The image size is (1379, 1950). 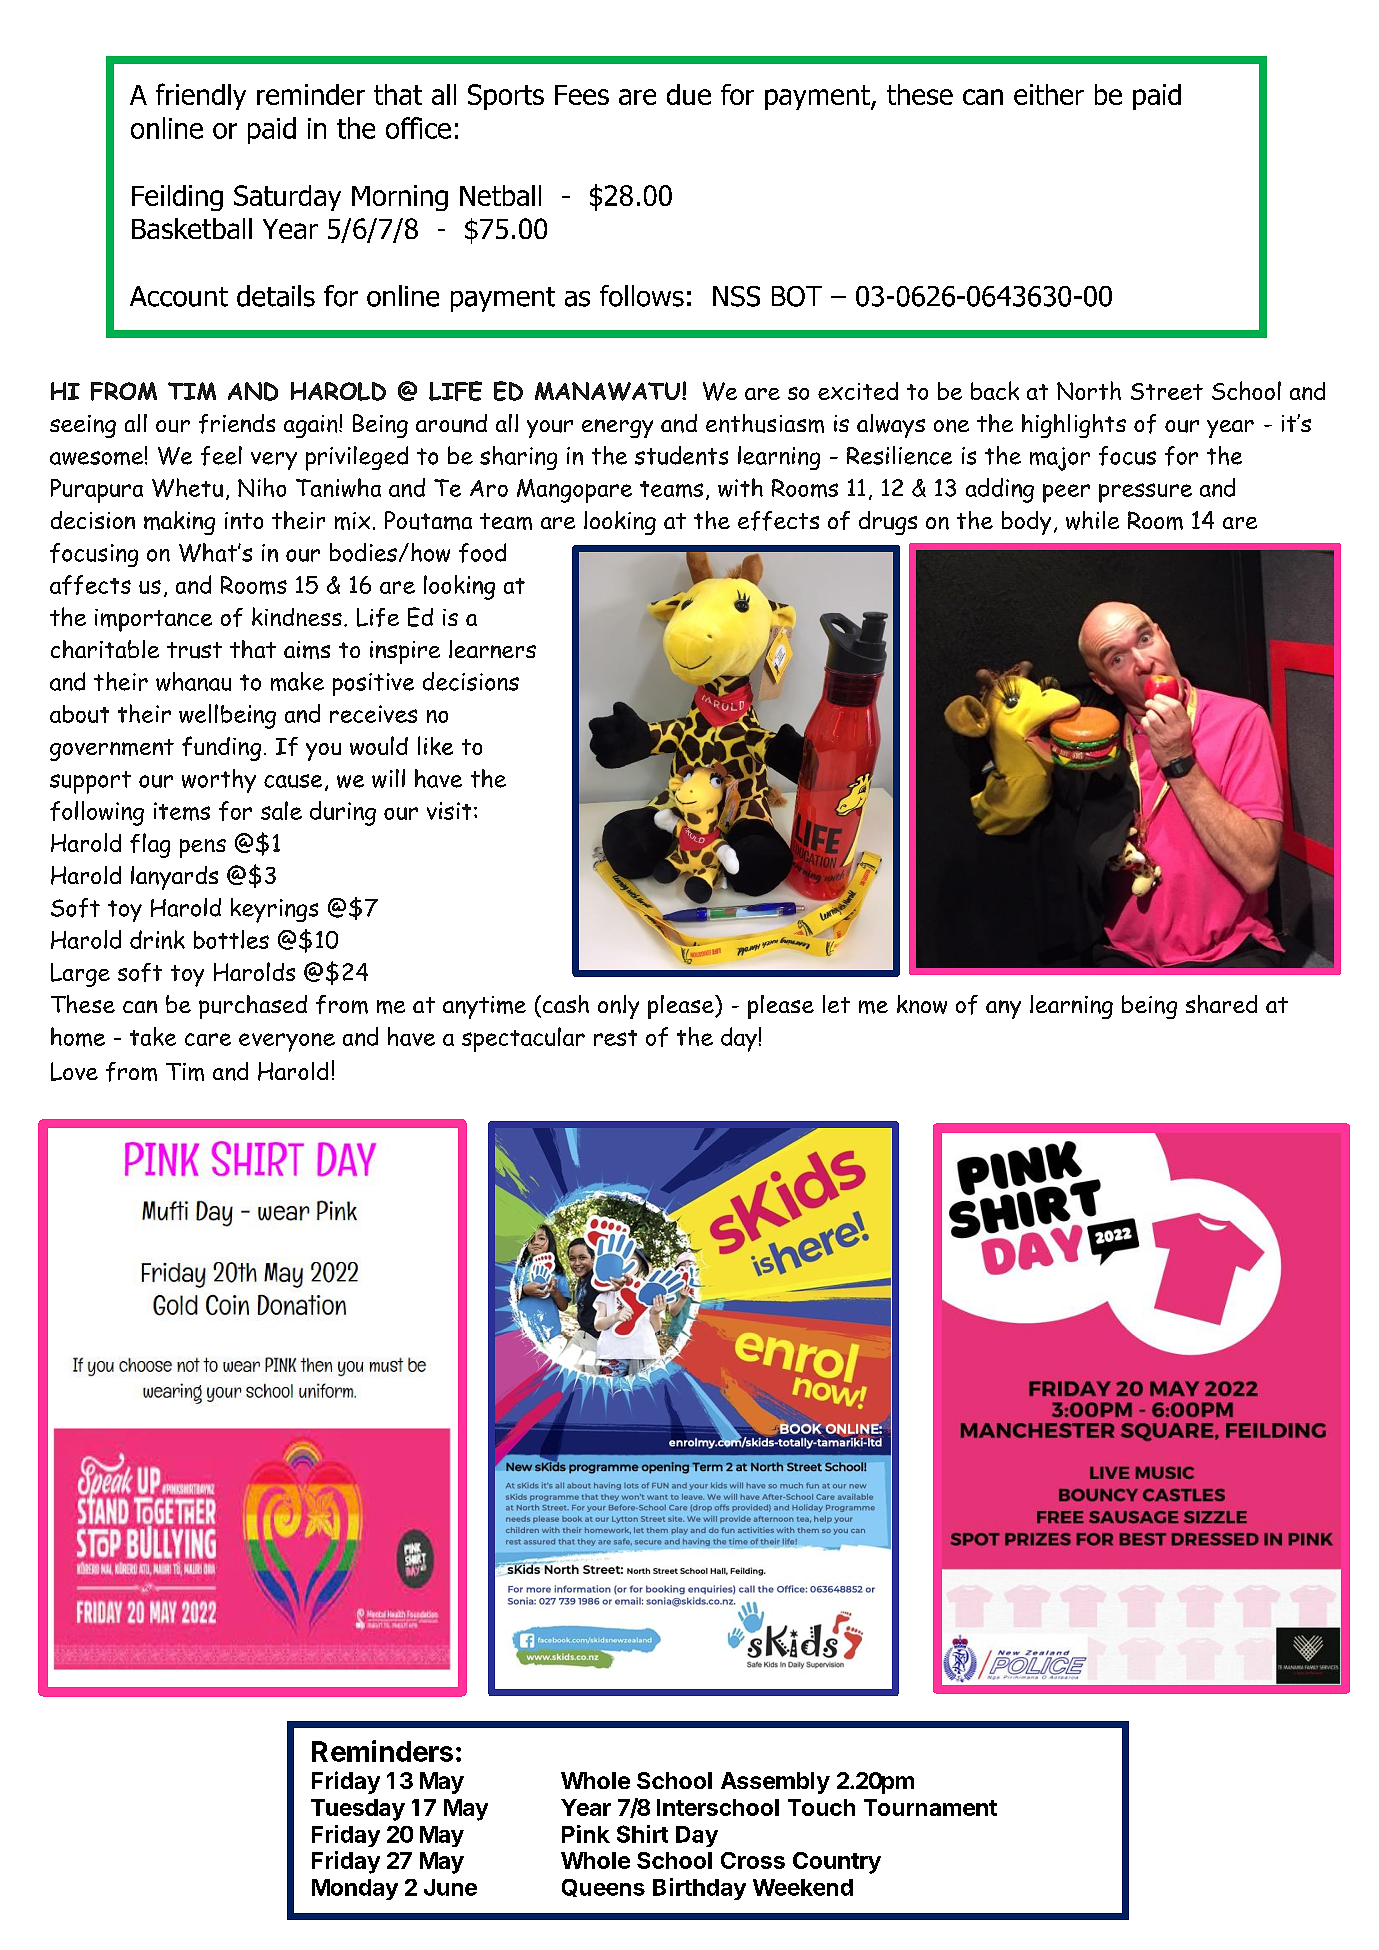 I want to click on with, so click(x=740, y=487).
